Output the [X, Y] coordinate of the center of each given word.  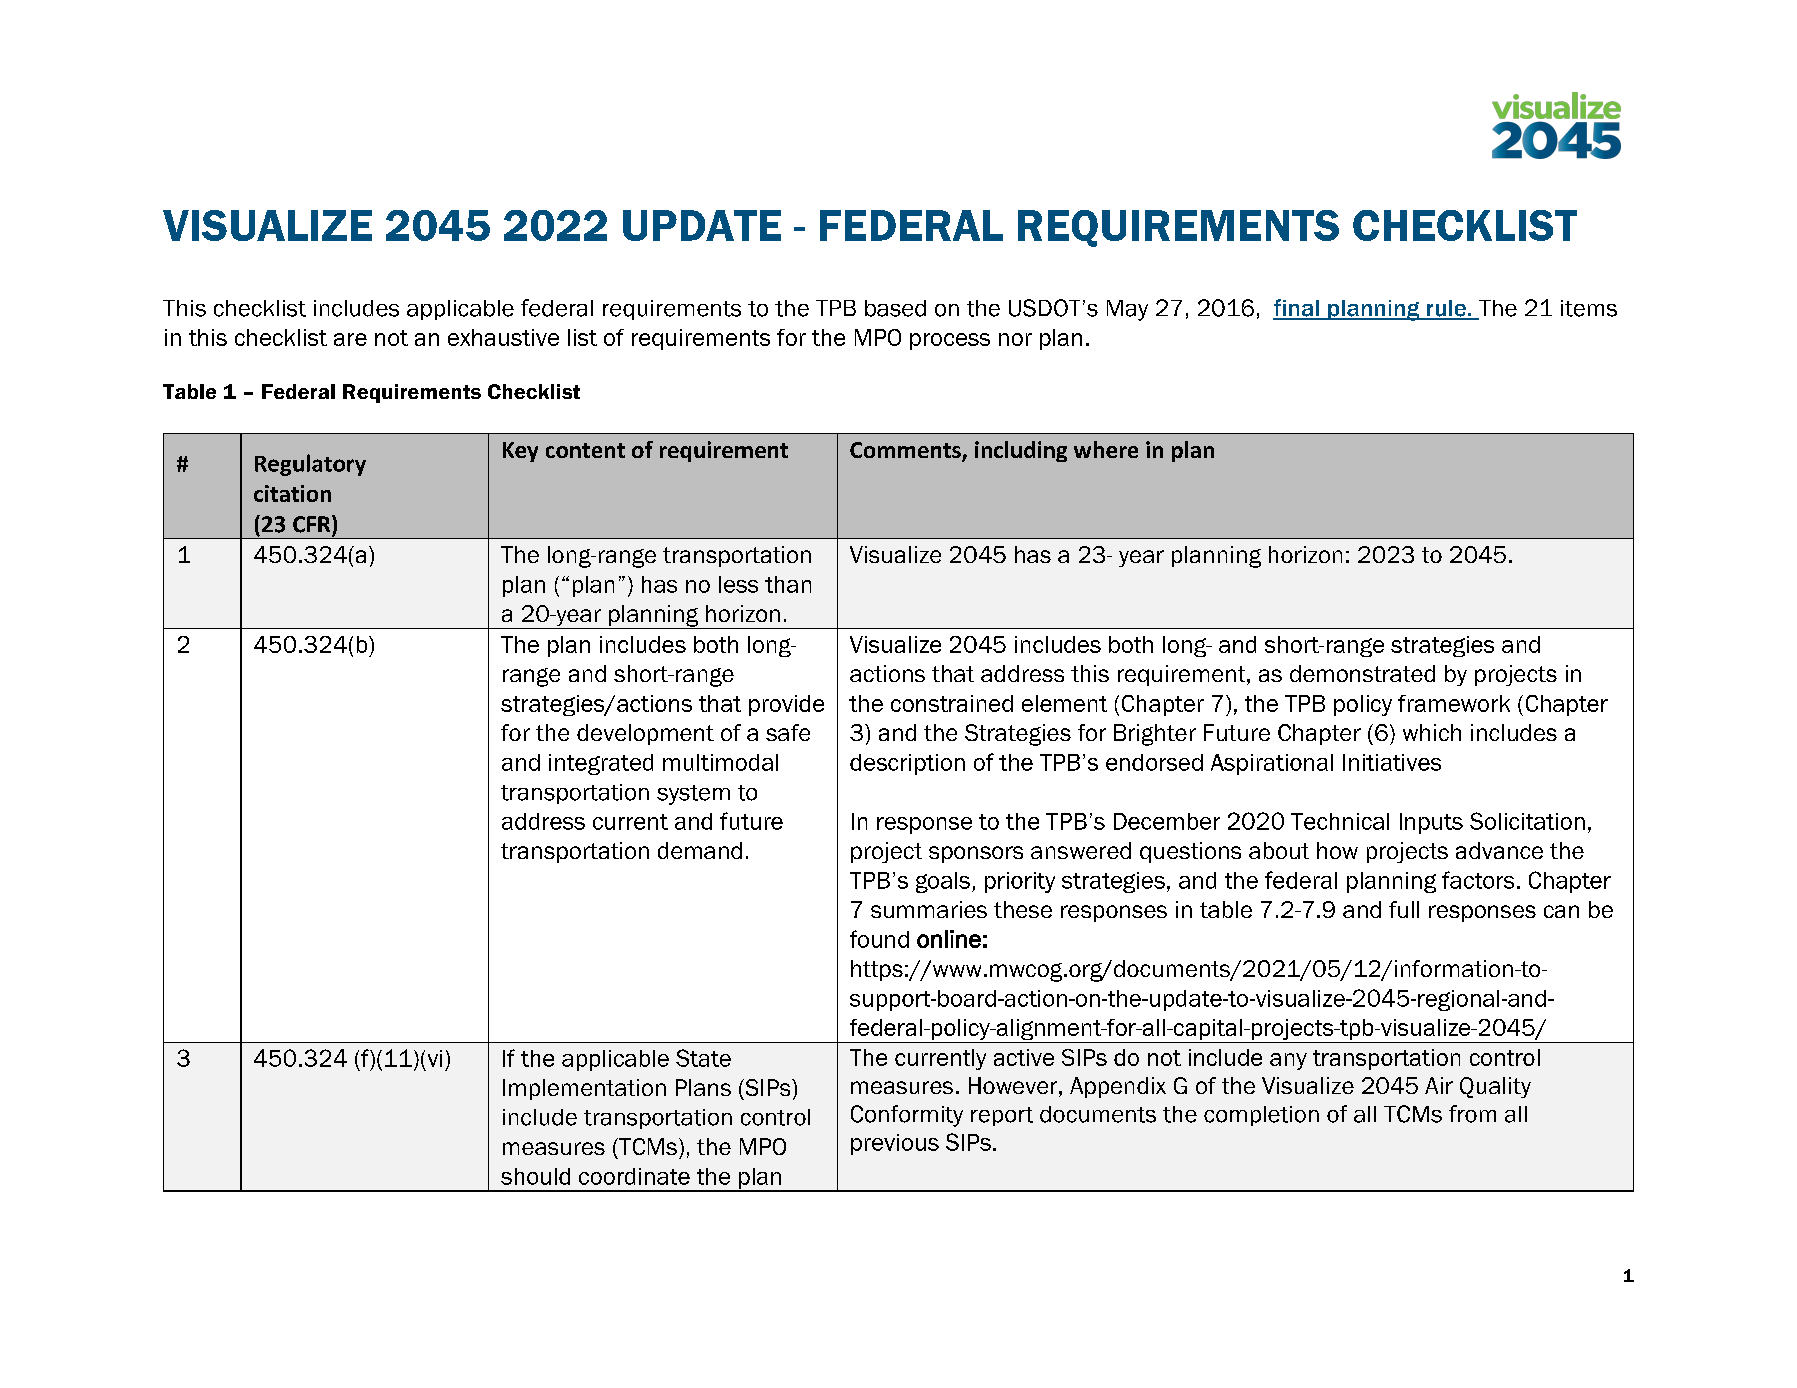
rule [1446, 309]
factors [1478, 880]
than [788, 584]
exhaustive [503, 337]
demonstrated [1362, 673]
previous [895, 1144]
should [535, 1176]
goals [943, 882]
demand [700, 850]
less [738, 584]
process [950, 341]
